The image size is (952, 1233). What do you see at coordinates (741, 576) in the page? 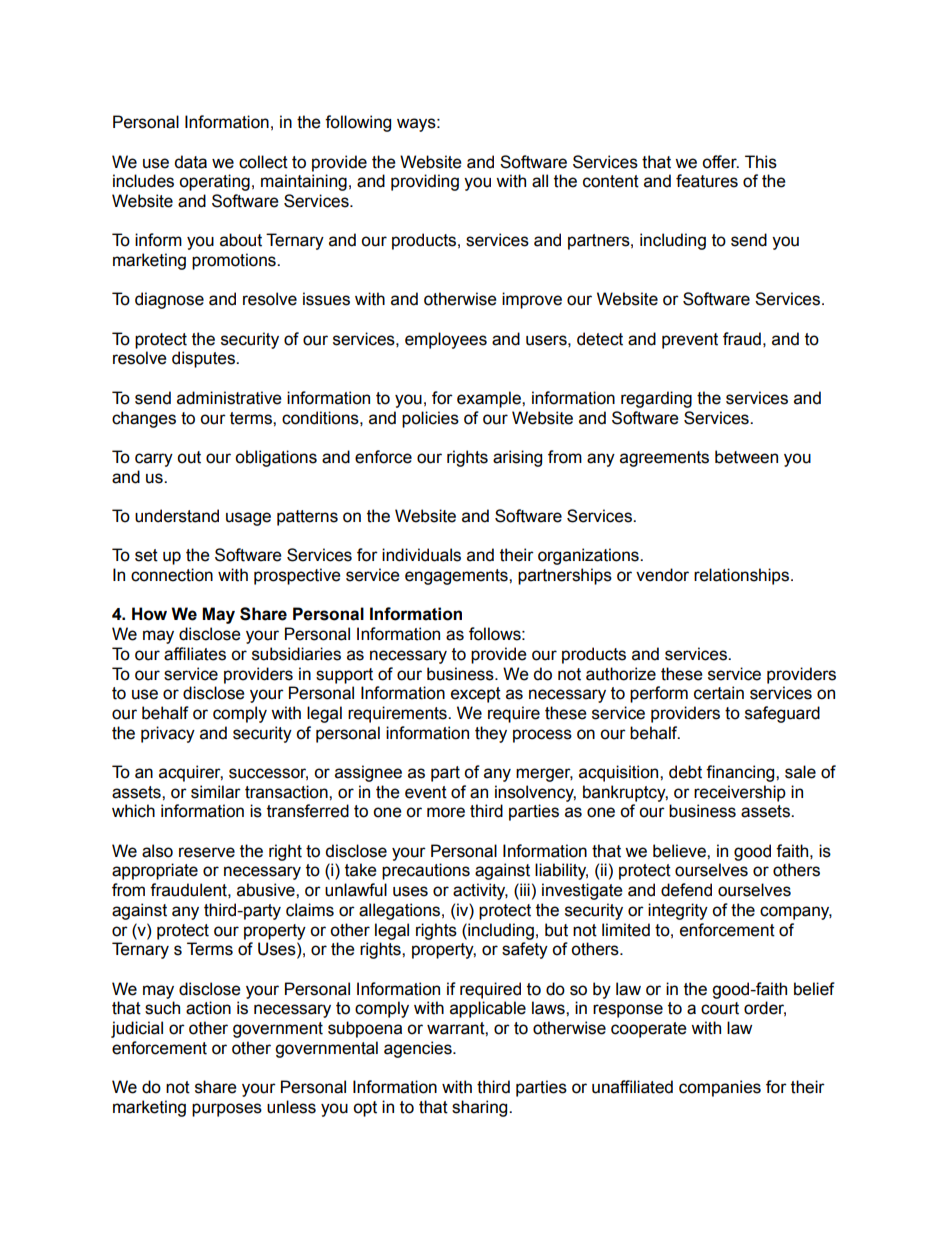
I see `relationships` at bounding box center [741, 576].
